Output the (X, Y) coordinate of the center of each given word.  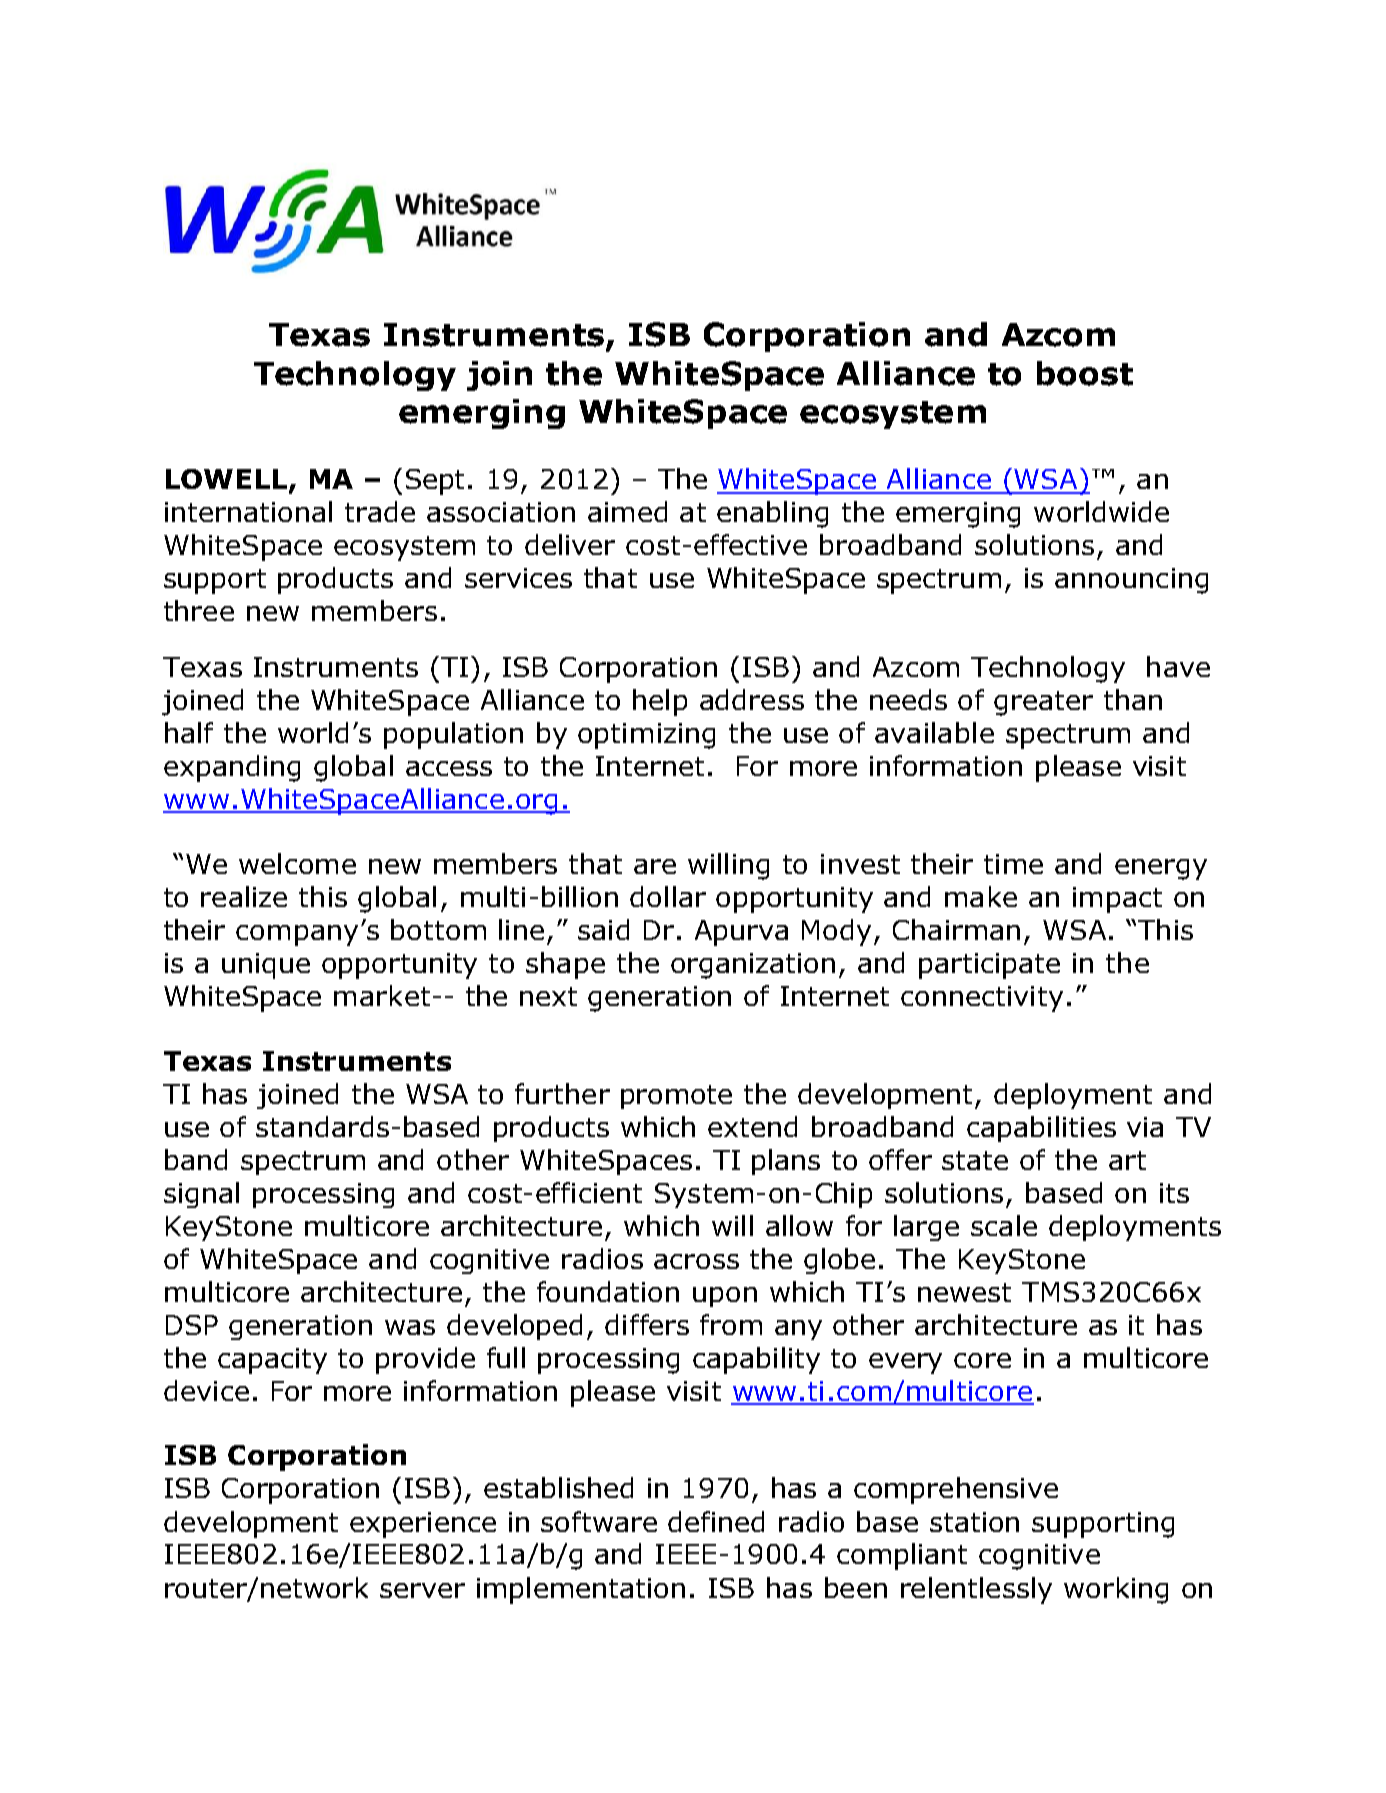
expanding (232, 768)
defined (716, 1521)
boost (1085, 373)
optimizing (646, 736)
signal (201, 1195)
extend (752, 1126)
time (1013, 864)
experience (423, 1525)
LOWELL (226, 479)
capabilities (1041, 1129)
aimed (627, 511)
